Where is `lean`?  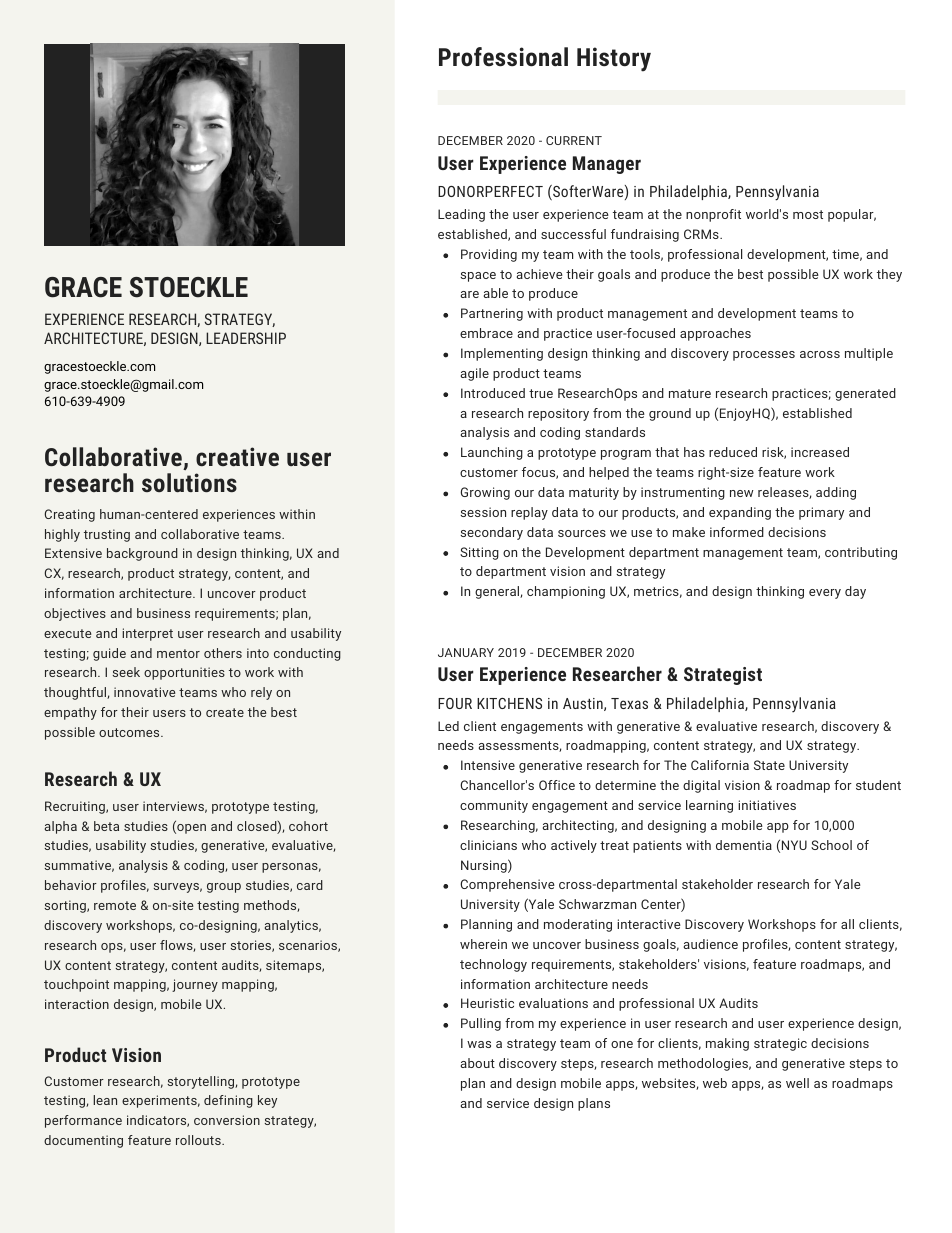
lean is located at coordinates (105, 1100).
